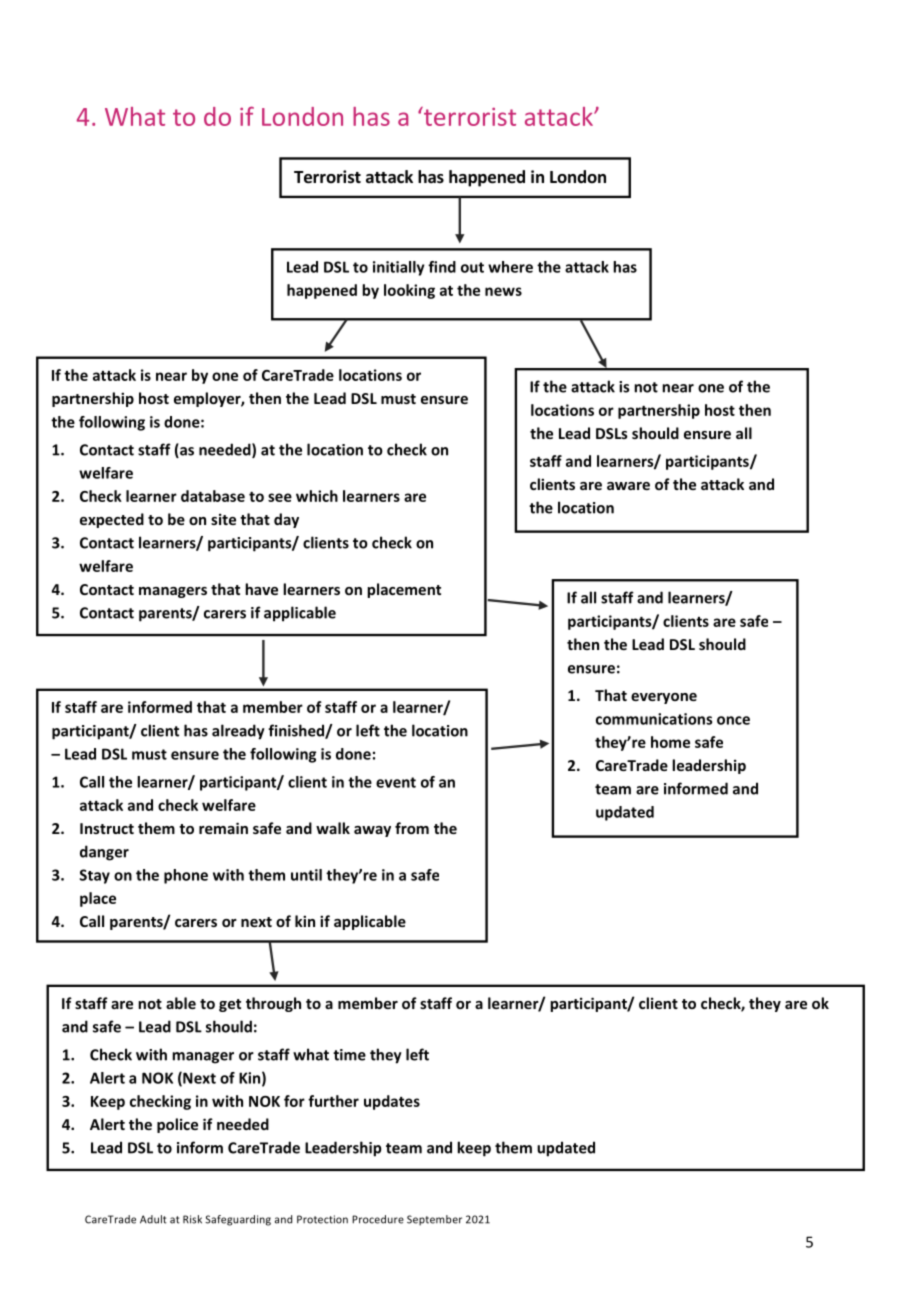 The image size is (924, 1308). I want to click on already, so click(238, 732).
